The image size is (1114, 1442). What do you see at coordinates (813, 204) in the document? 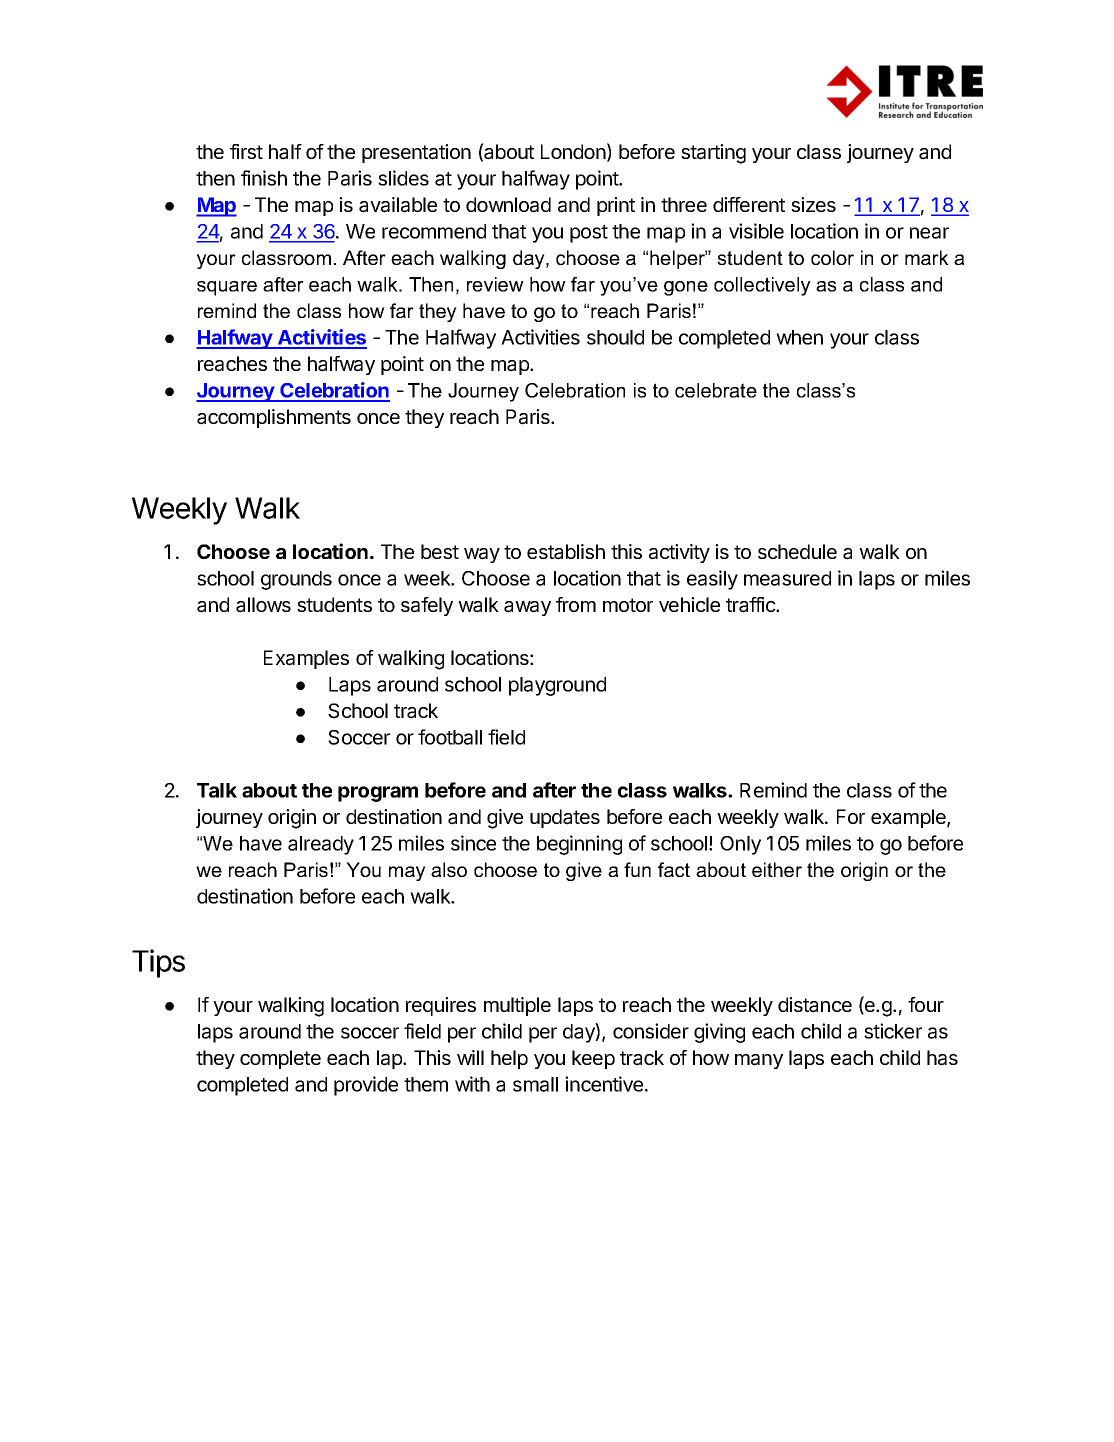
I see `sizes` at bounding box center [813, 204].
